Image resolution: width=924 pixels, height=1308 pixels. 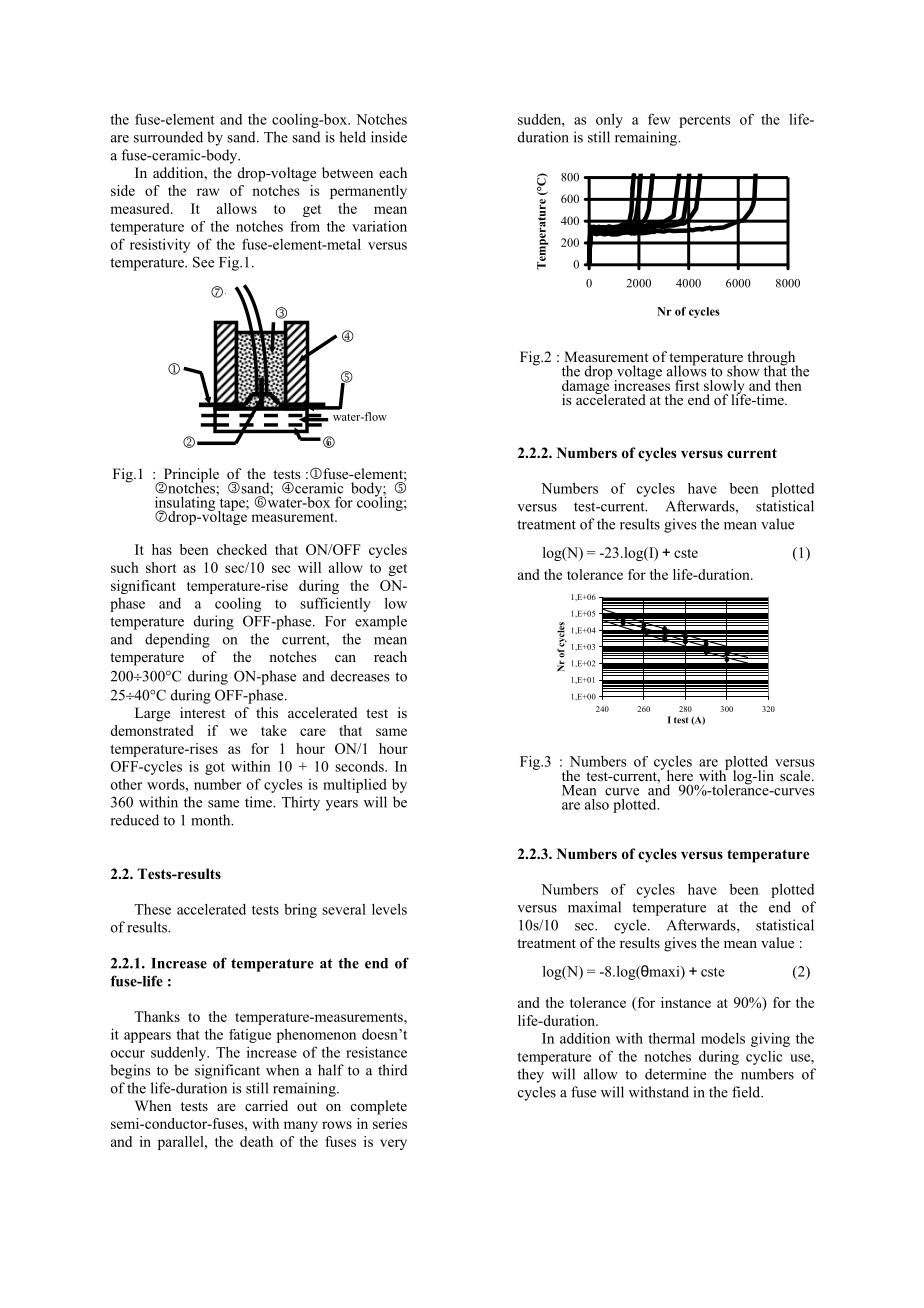 I want to click on series, so click(x=390, y=1123).
